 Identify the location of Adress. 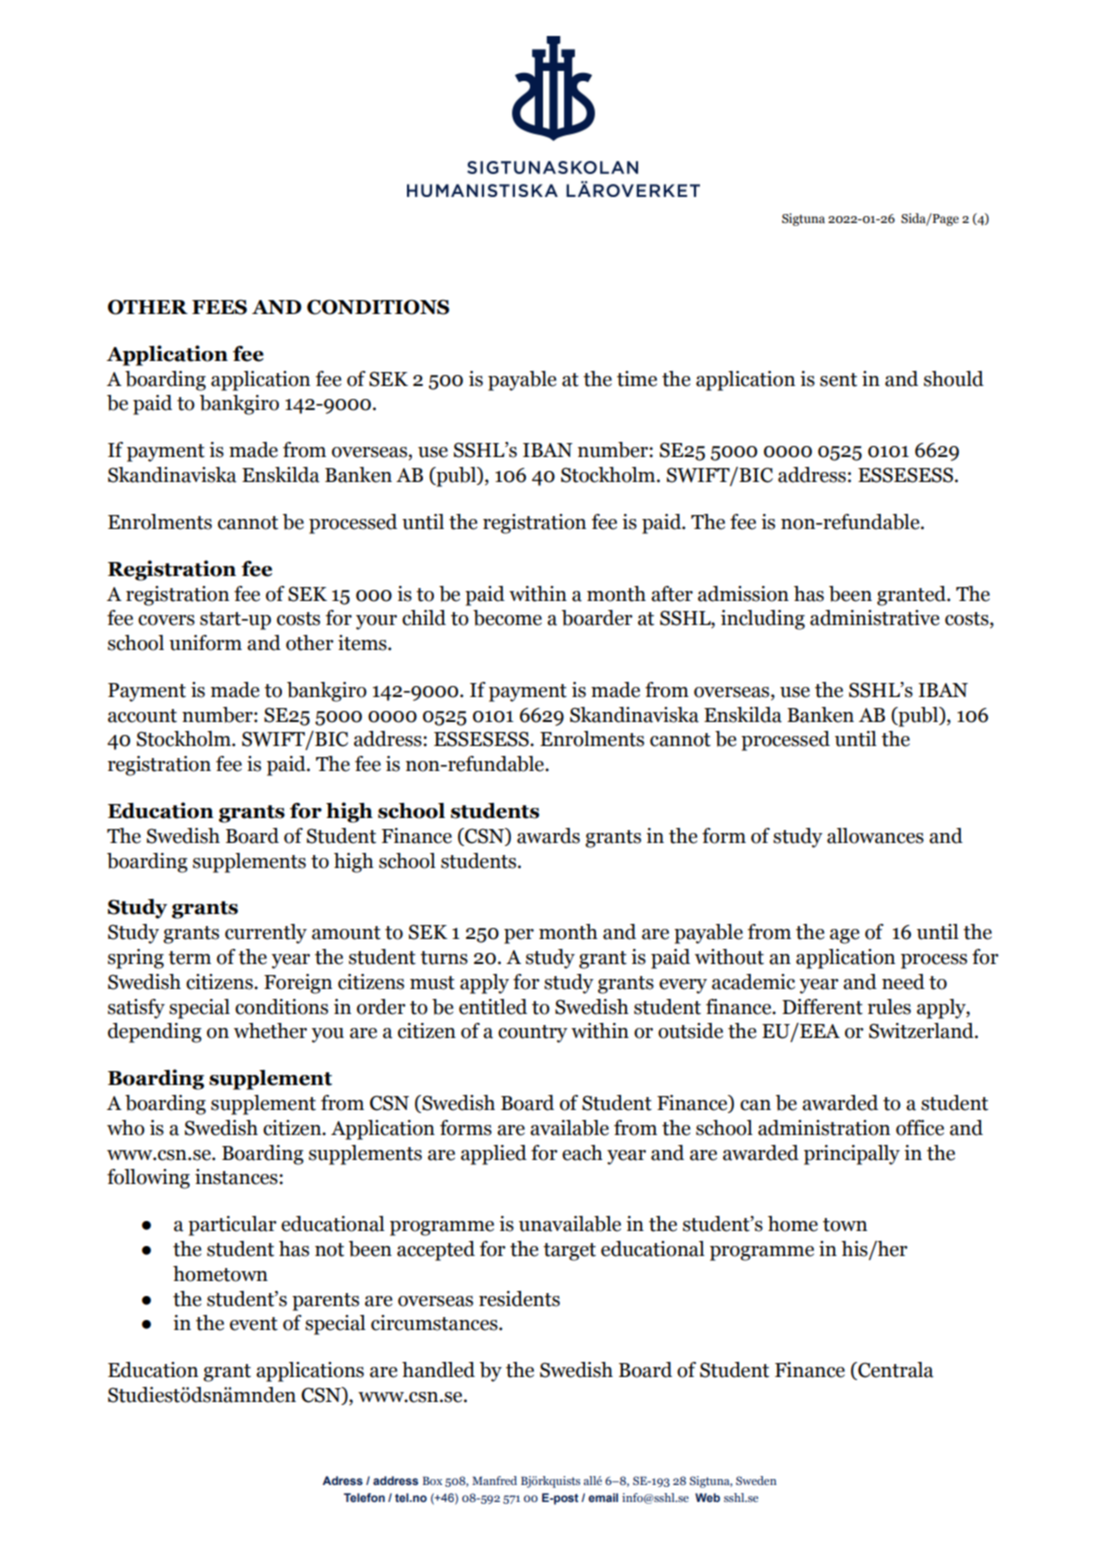
(343, 1480).
